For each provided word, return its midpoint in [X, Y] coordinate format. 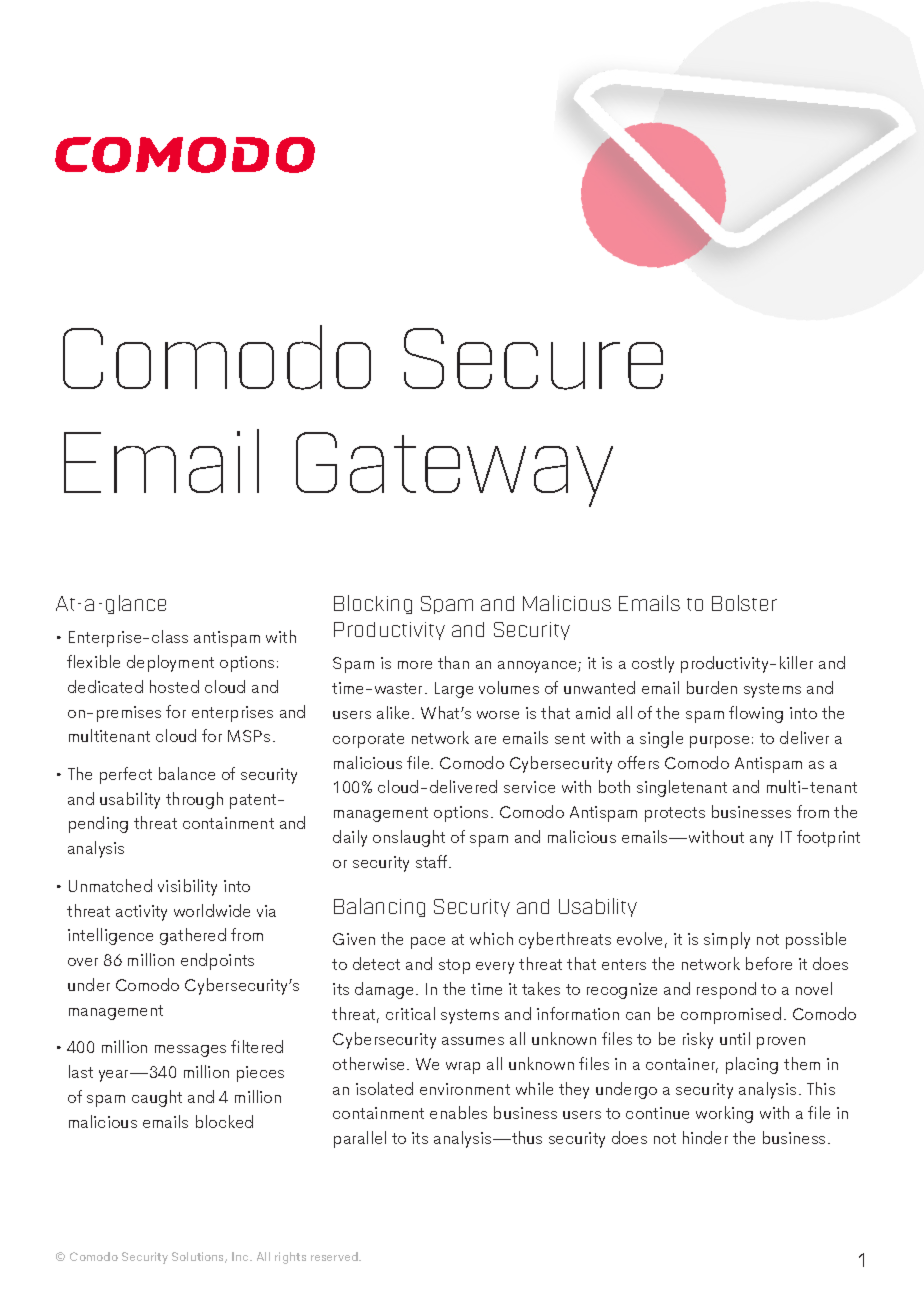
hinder [705, 1137]
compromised [731, 1015]
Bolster [744, 603]
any [761, 841]
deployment [170, 663]
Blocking [373, 604]
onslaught [409, 838]
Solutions [199, 1257]
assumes [473, 1041]
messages [190, 1051]
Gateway [454, 469]
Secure [533, 359]
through [194, 800]
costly [653, 664]
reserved [335, 1256]
